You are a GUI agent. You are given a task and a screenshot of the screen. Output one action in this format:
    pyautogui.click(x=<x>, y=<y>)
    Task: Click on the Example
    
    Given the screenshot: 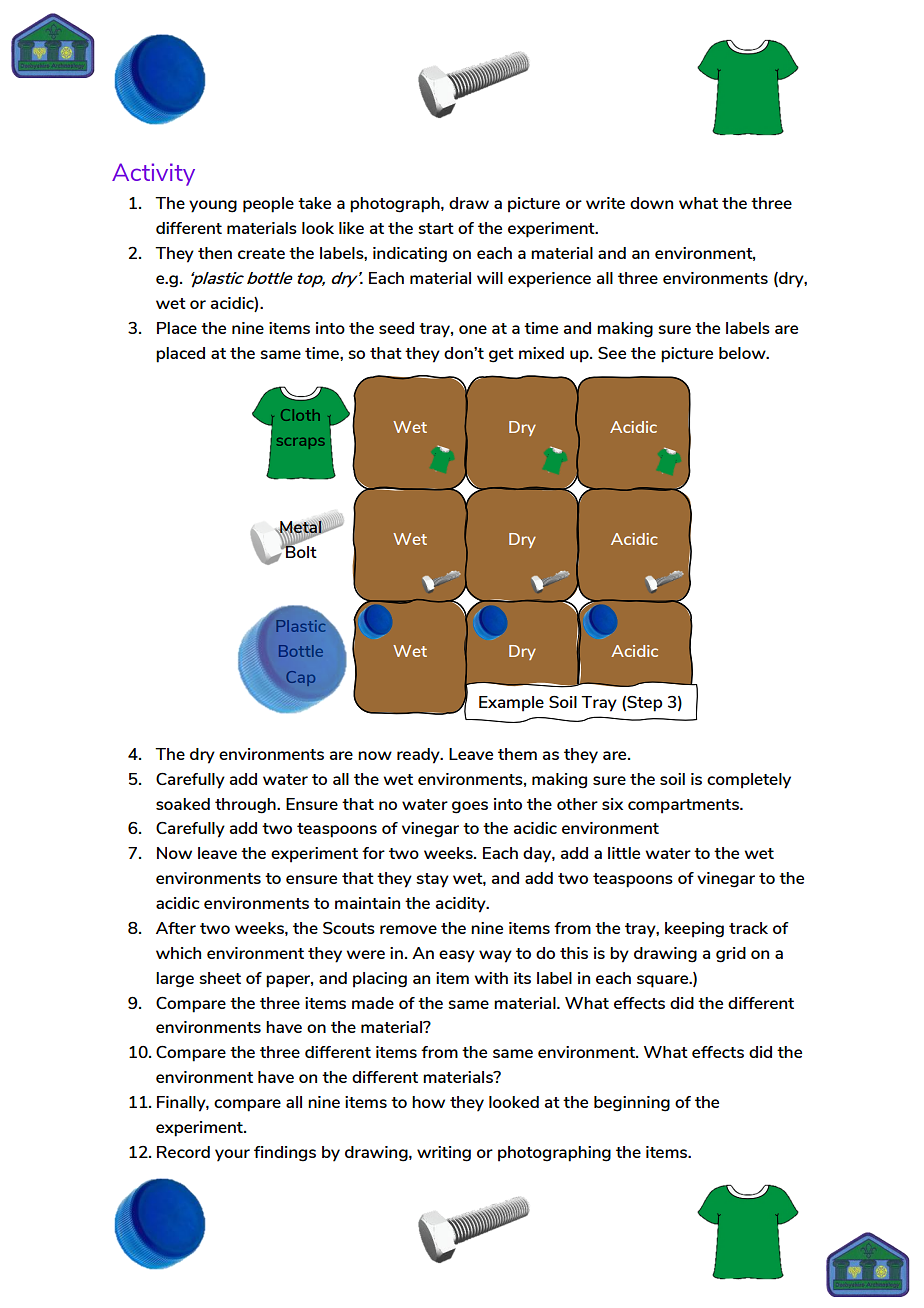 What is the action you would take?
    pyautogui.click(x=511, y=704)
